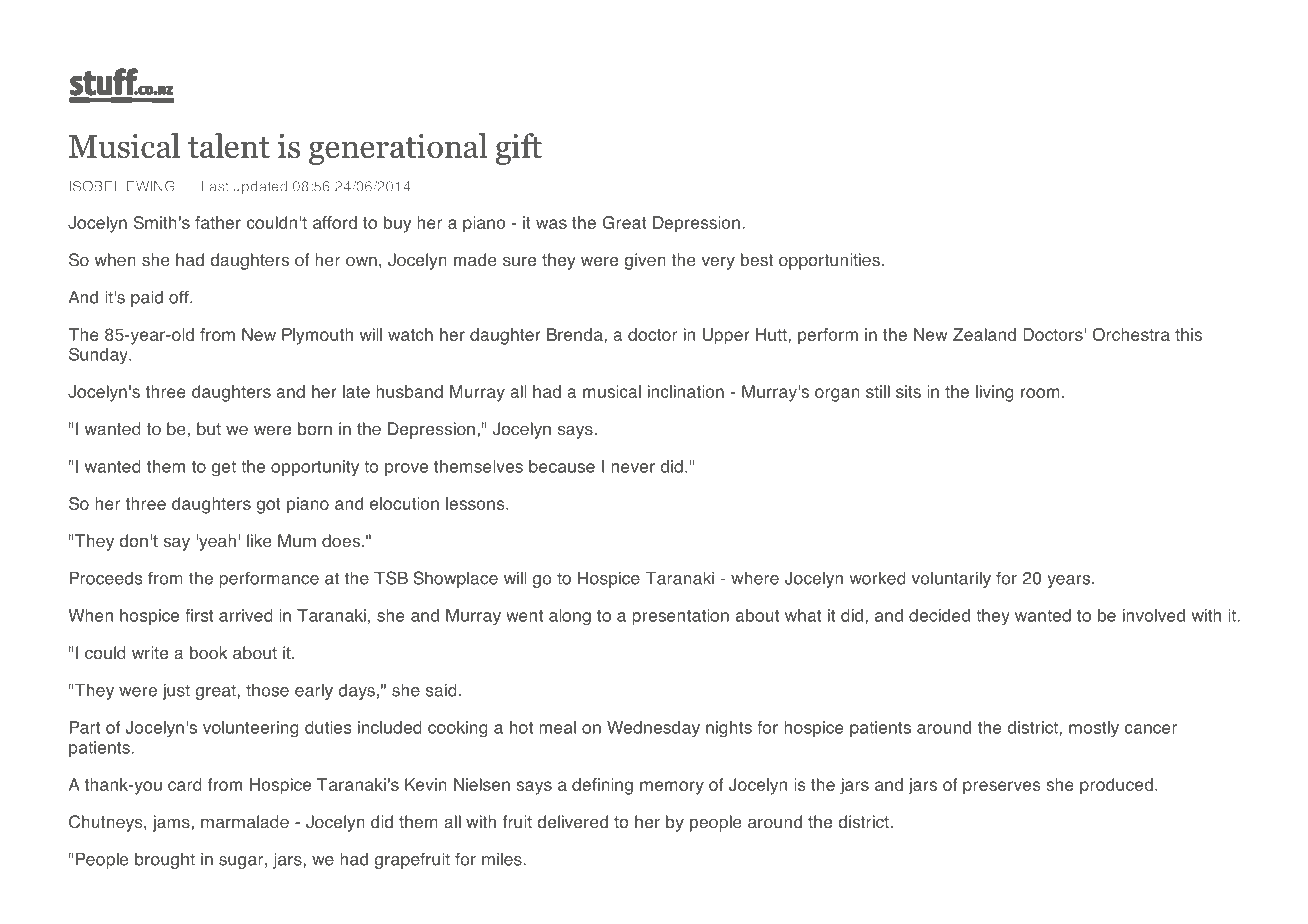 The width and height of the document is (1308, 924). Describe the element at coordinates (172, 823) in the document. I see `jams` at that location.
